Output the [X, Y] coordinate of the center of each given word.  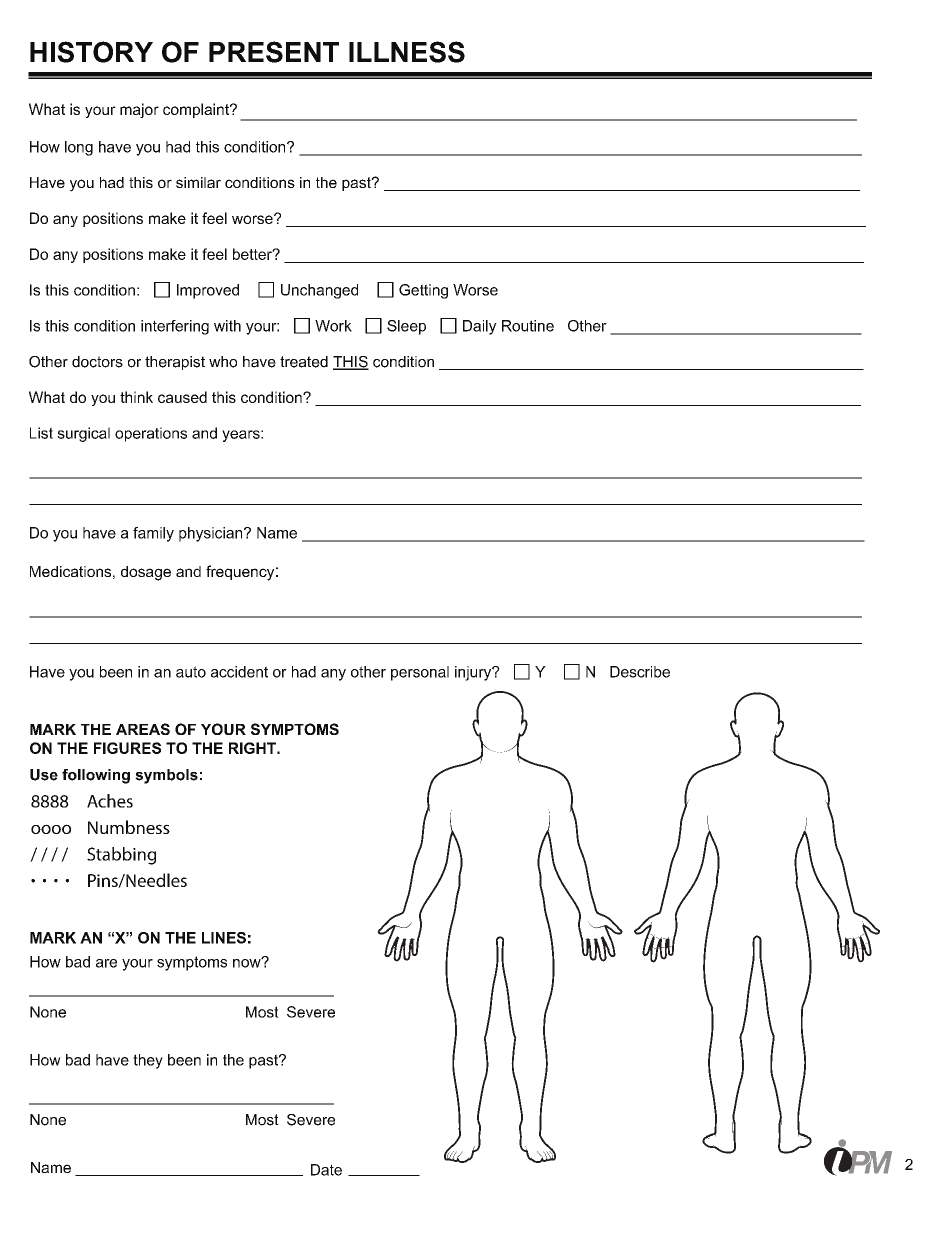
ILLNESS [407, 52]
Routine [528, 326]
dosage [146, 573]
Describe [640, 672]
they [148, 1061]
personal [420, 673]
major [139, 110]
